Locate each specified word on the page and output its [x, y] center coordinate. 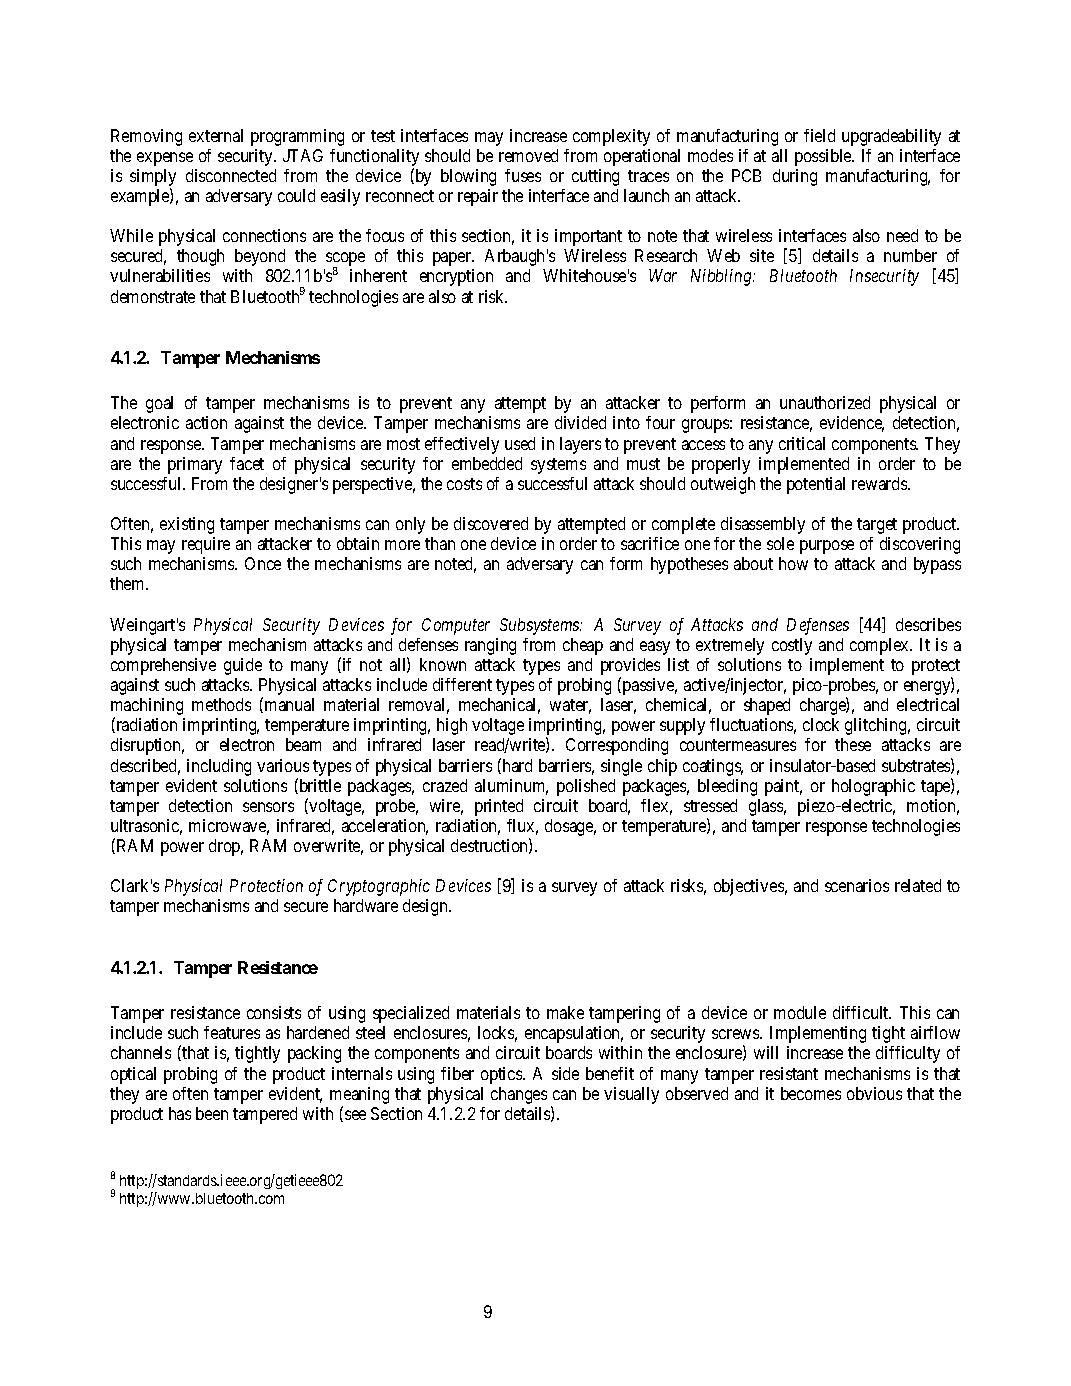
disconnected [231, 175]
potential [816, 485]
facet [247, 463]
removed [528, 155]
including [219, 767]
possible [824, 157]
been [212, 1113]
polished [586, 787]
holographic [873, 787]
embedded [487, 463]
